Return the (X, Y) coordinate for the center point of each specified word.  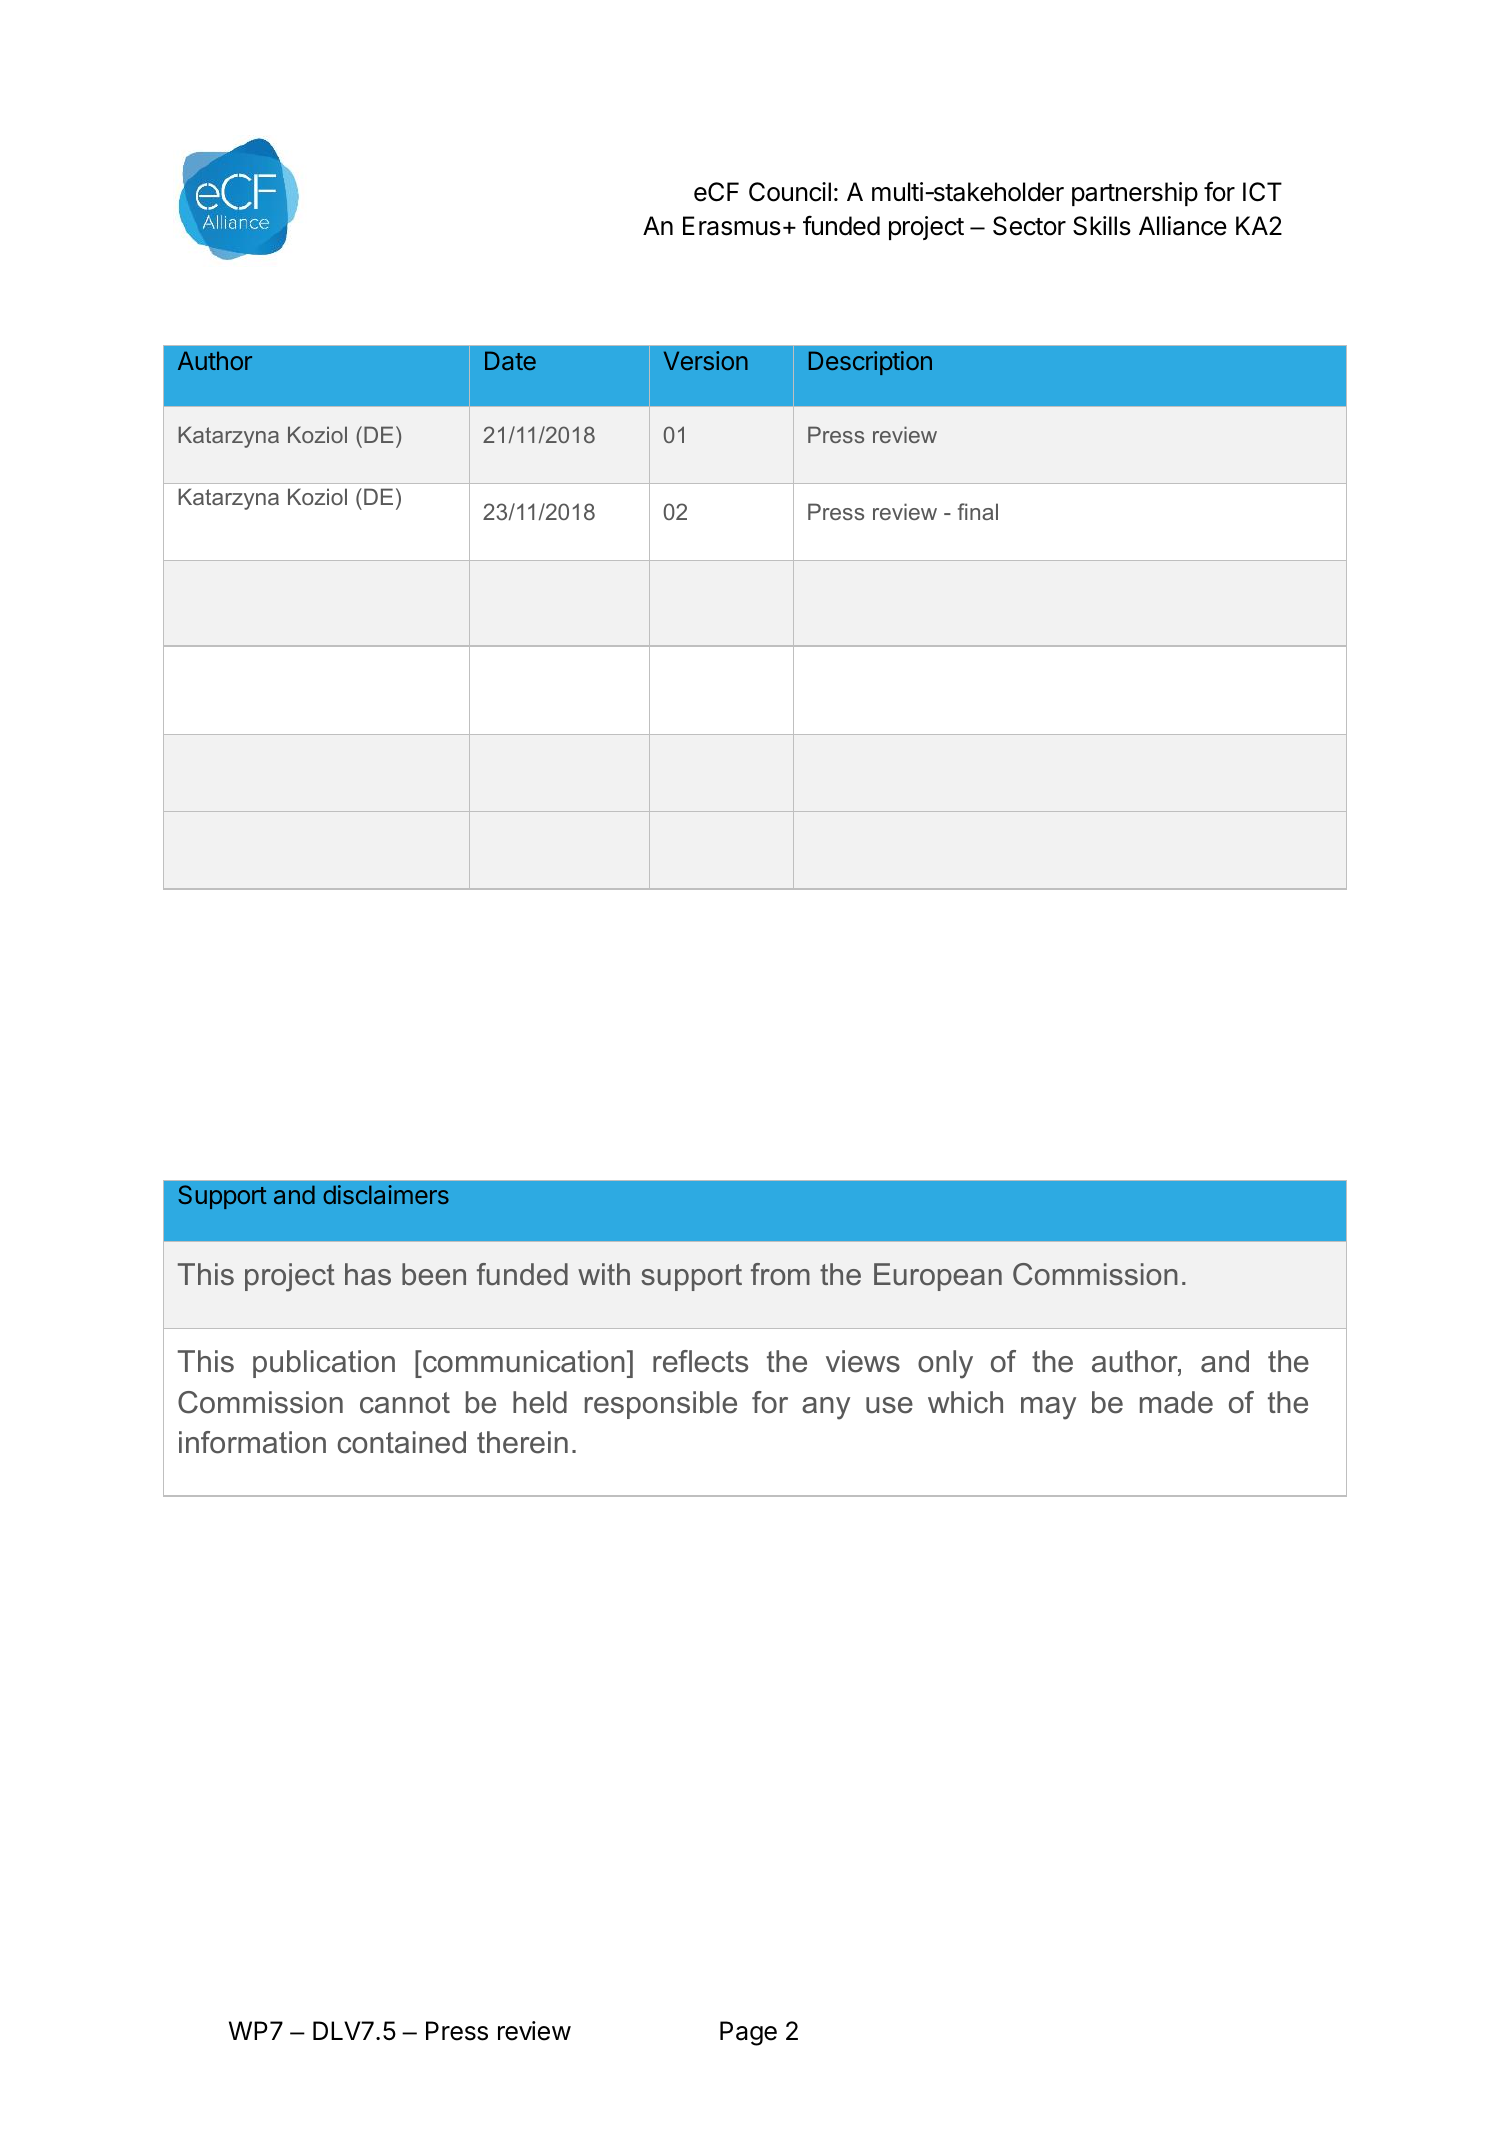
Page (748, 2033)
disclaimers (386, 1194)
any (826, 1408)
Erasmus (732, 226)
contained (402, 1442)
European (938, 1277)
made (1176, 1402)
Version (706, 360)
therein (522, 1442)
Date (510, 360)
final (978, 511)
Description (870, 363)
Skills (1102, 226)
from (780, 1274)
